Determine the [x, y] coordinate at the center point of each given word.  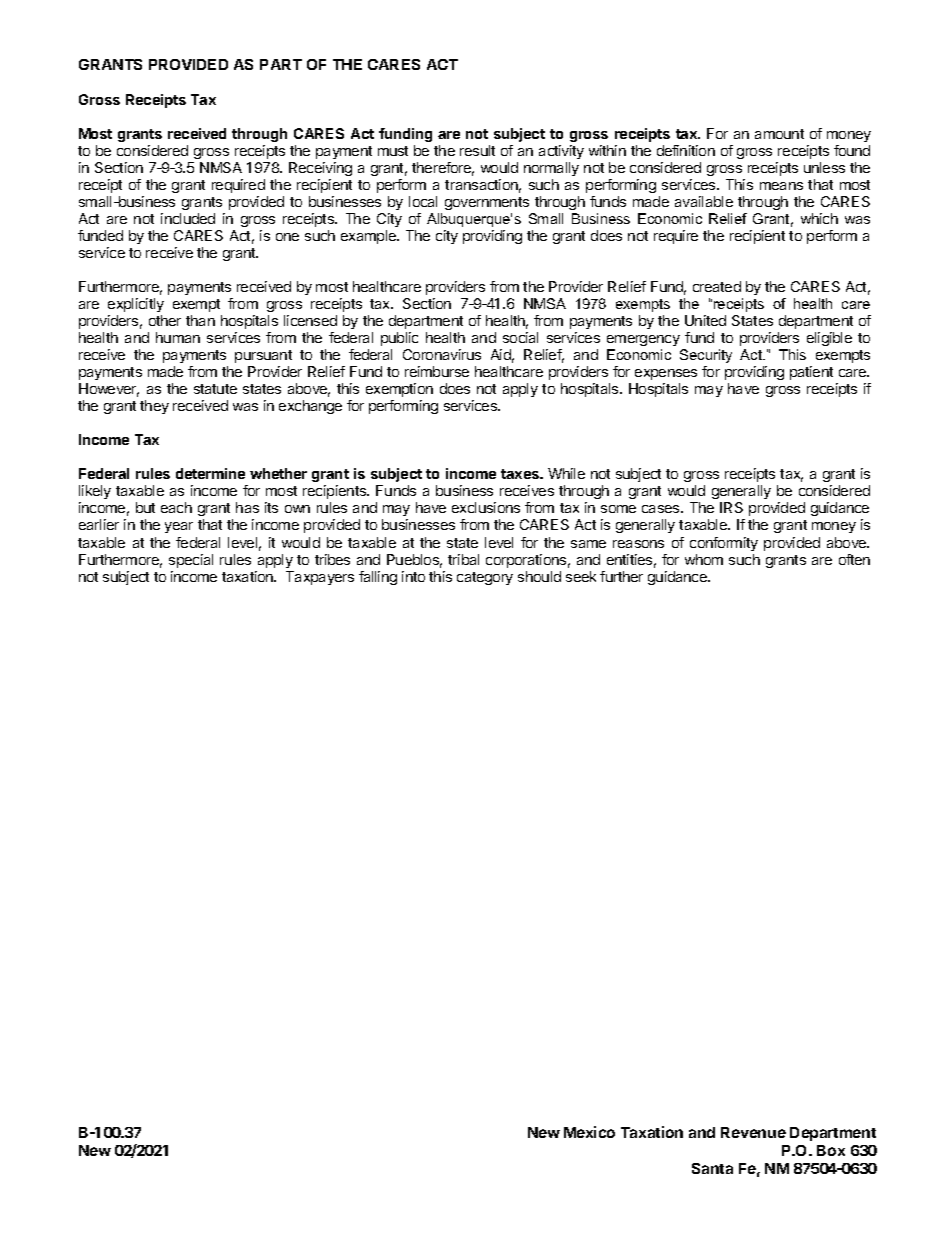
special [191, 561]
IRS [731, 507]
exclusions [486, 507]
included [188, 218]
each [176, 507]
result [477, 150]
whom [704, 559]
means [781, 186]
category [485, 578]
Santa [712, 1168]
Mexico [589, 1132]
